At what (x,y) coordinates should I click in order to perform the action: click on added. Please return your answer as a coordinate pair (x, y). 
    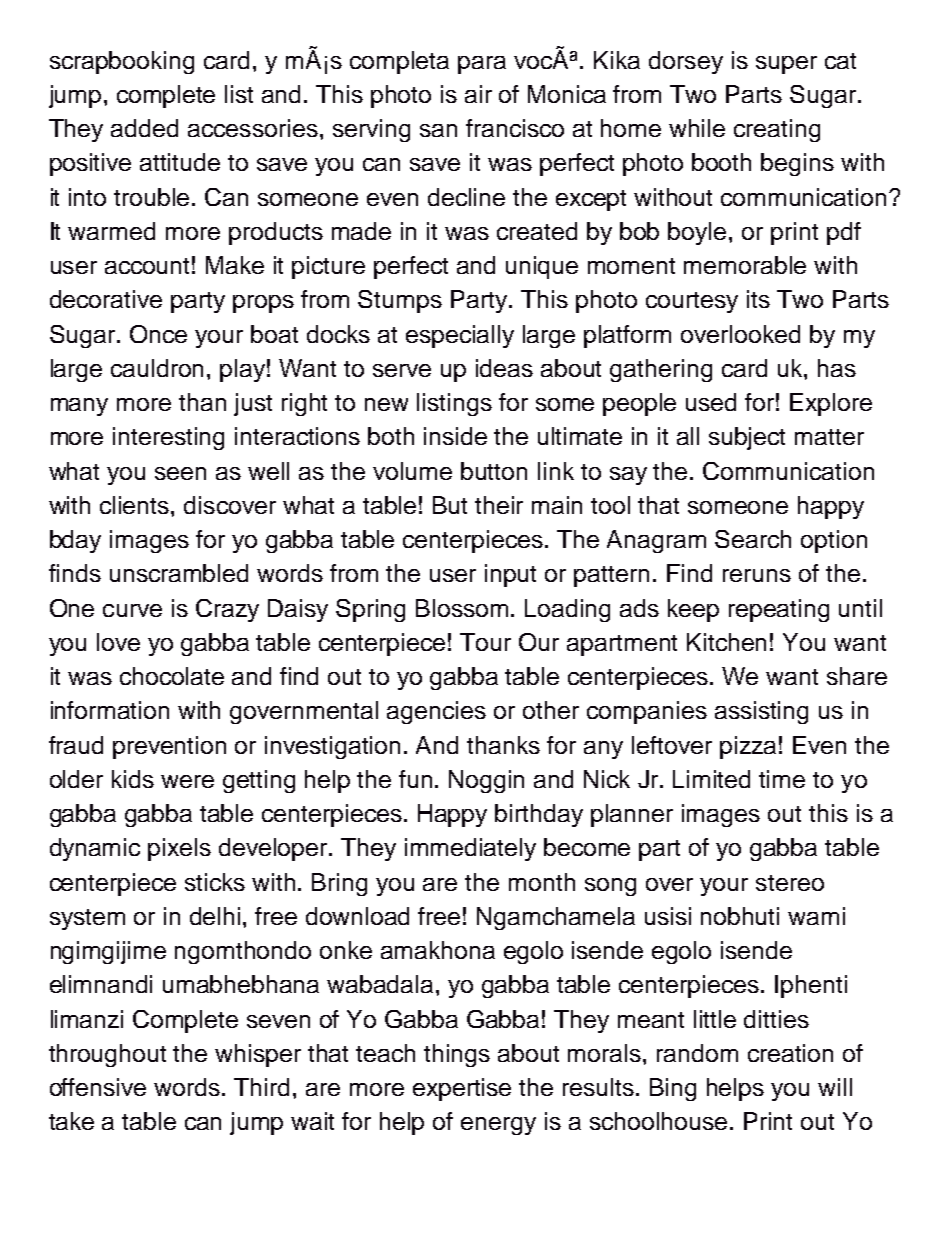
    Looking at the image, I should click on (144, 128).
